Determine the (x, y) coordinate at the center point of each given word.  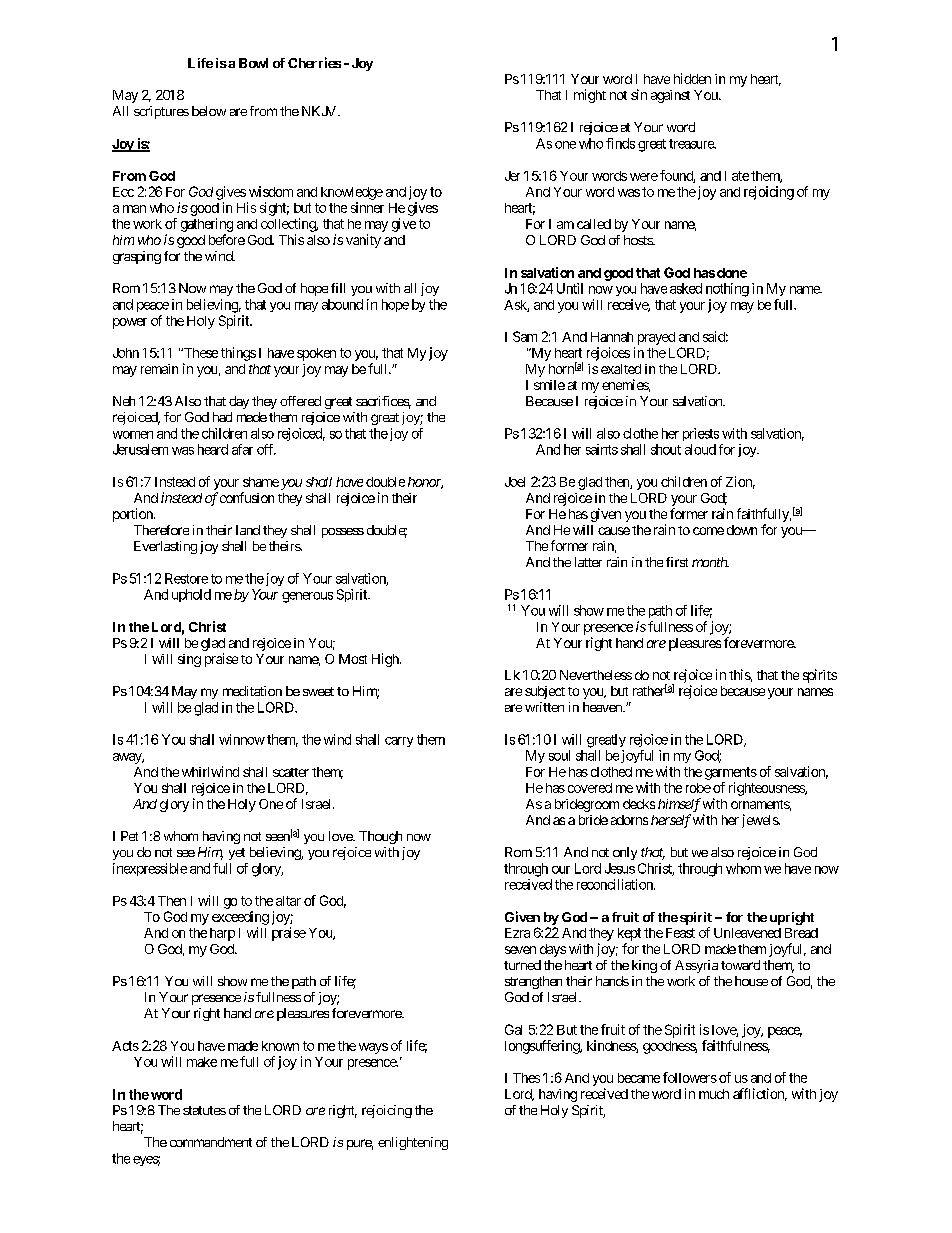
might (590, 96)
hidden (692, 78)
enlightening (413, 1143)
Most (353, 659)
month (710, 562)
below (209, 111)
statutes (204, 1110)
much (714, 1094)
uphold (191, 595)
